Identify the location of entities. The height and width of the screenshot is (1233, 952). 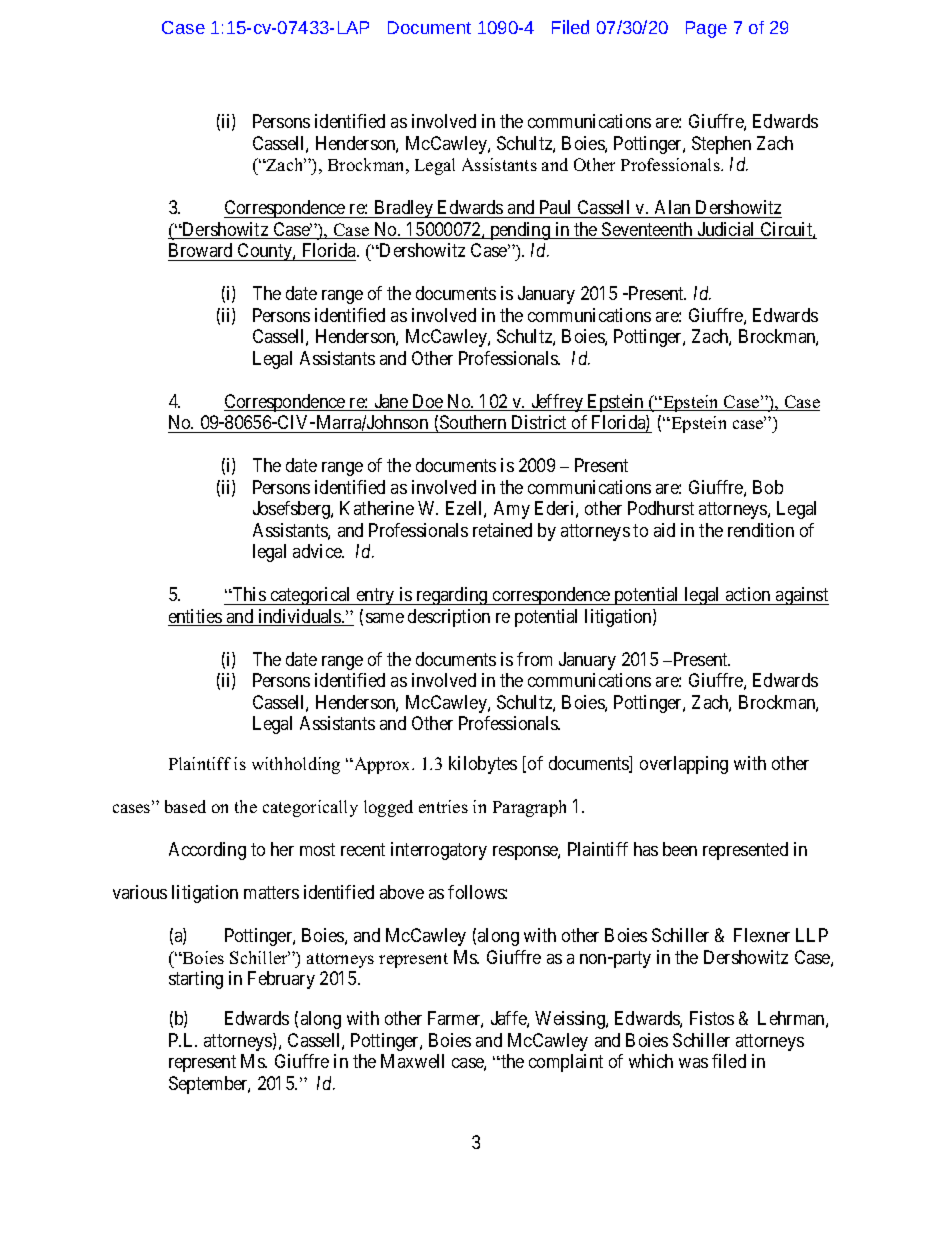
(196, 617).
